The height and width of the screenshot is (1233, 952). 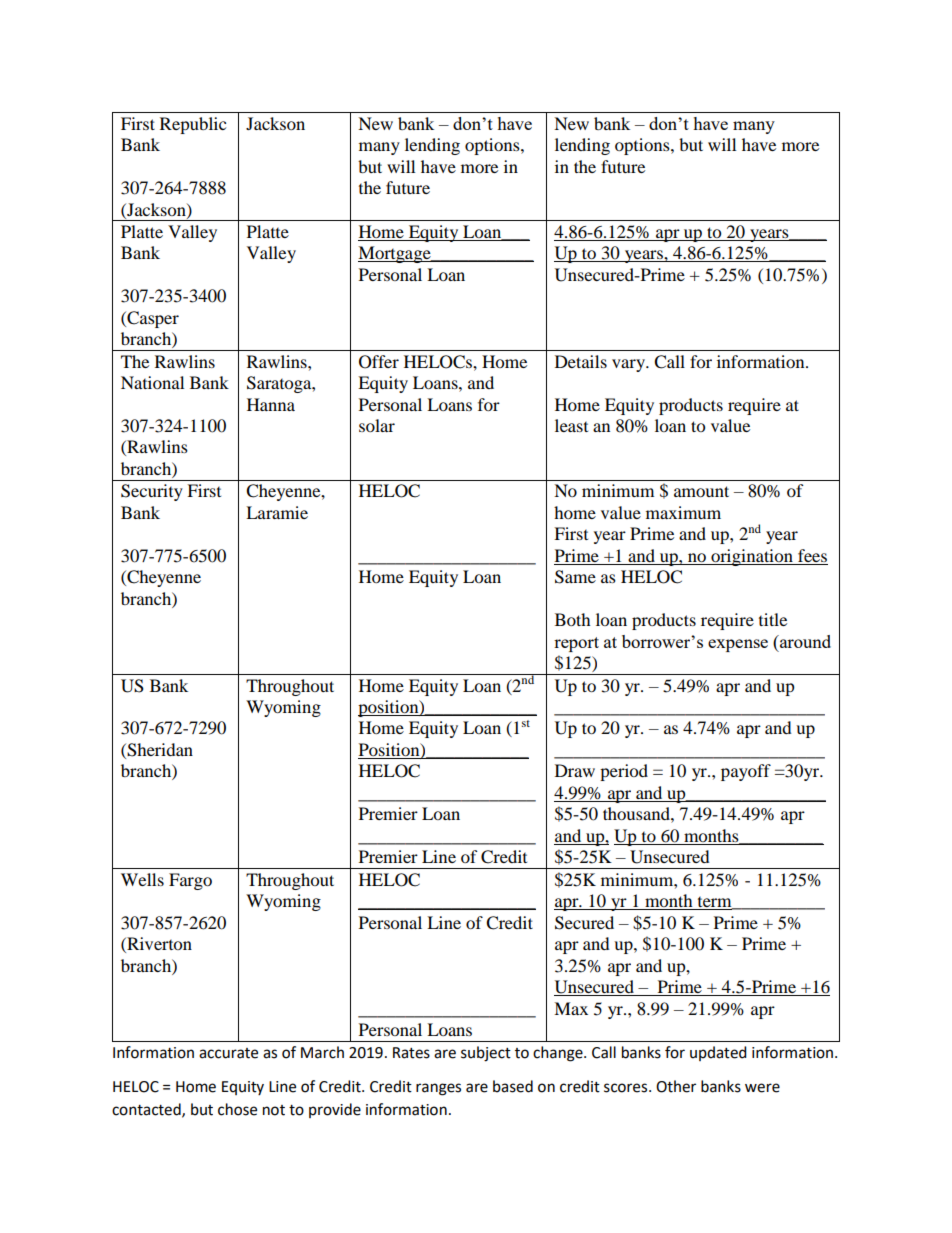 What do you see at coordinates (571, 425) in the screenshot?
I see `least` at bounding box center [571, 425].
